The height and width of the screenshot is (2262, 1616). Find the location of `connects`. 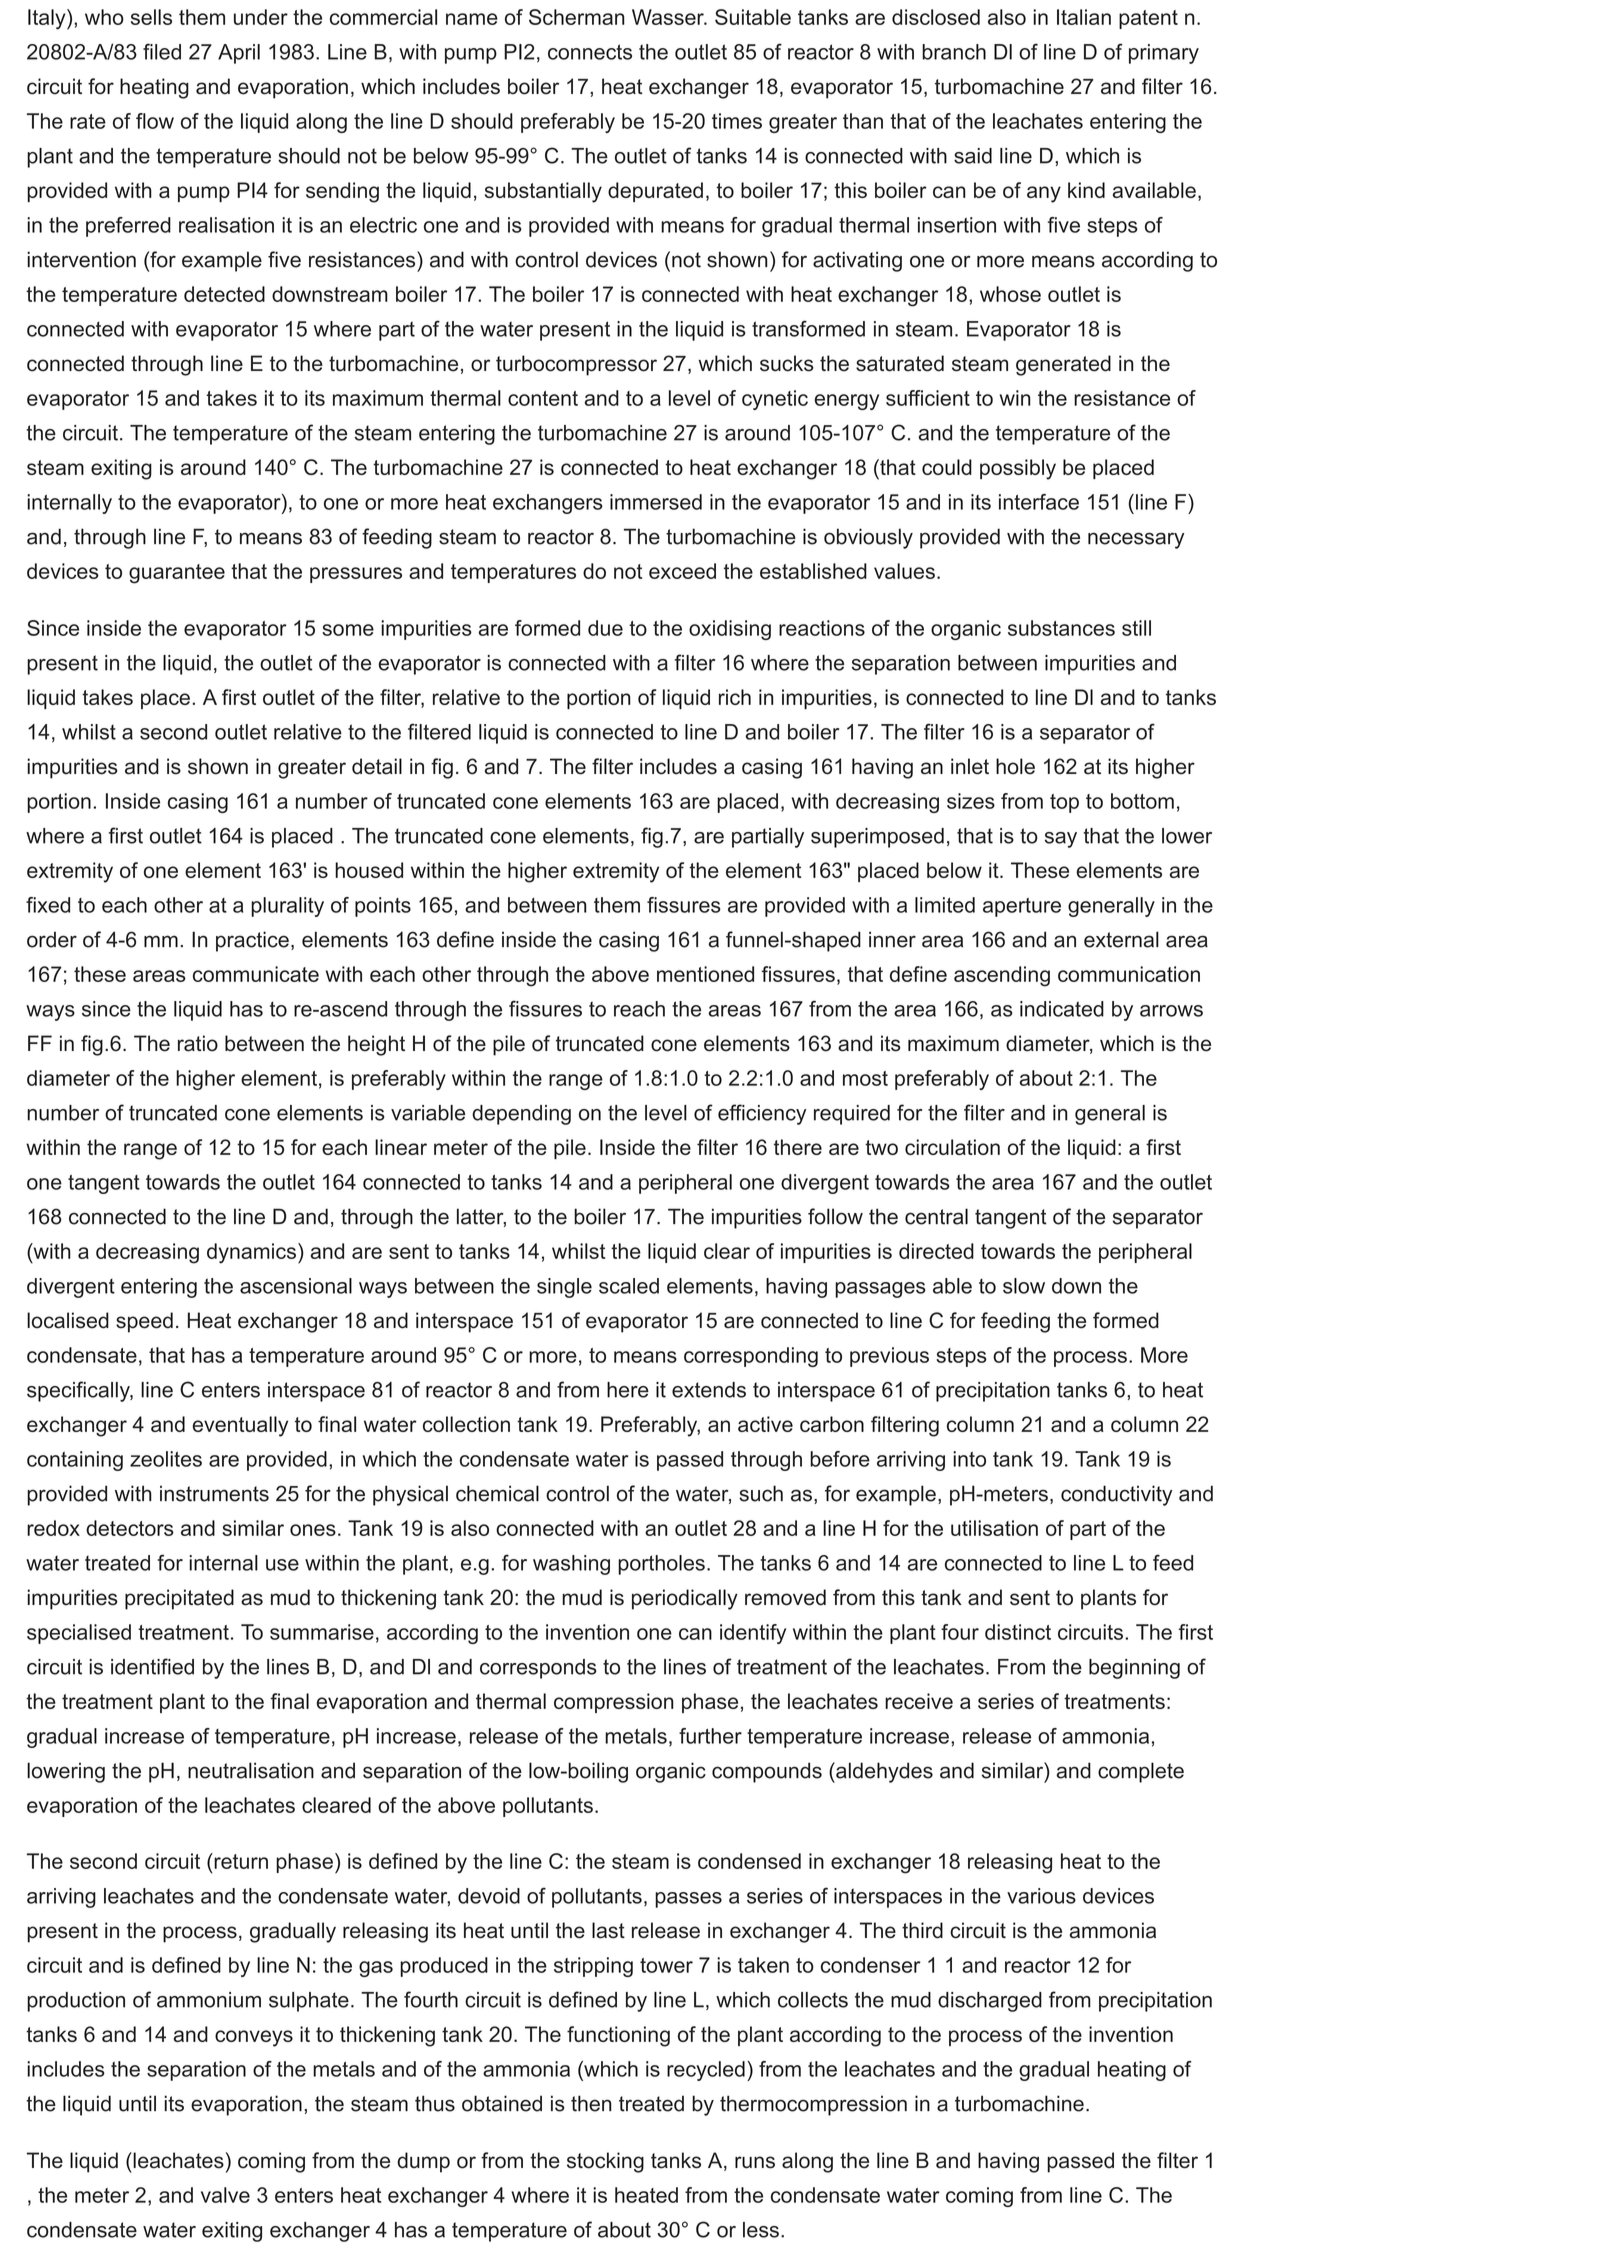

connects is located at coordinates (590, 52).
